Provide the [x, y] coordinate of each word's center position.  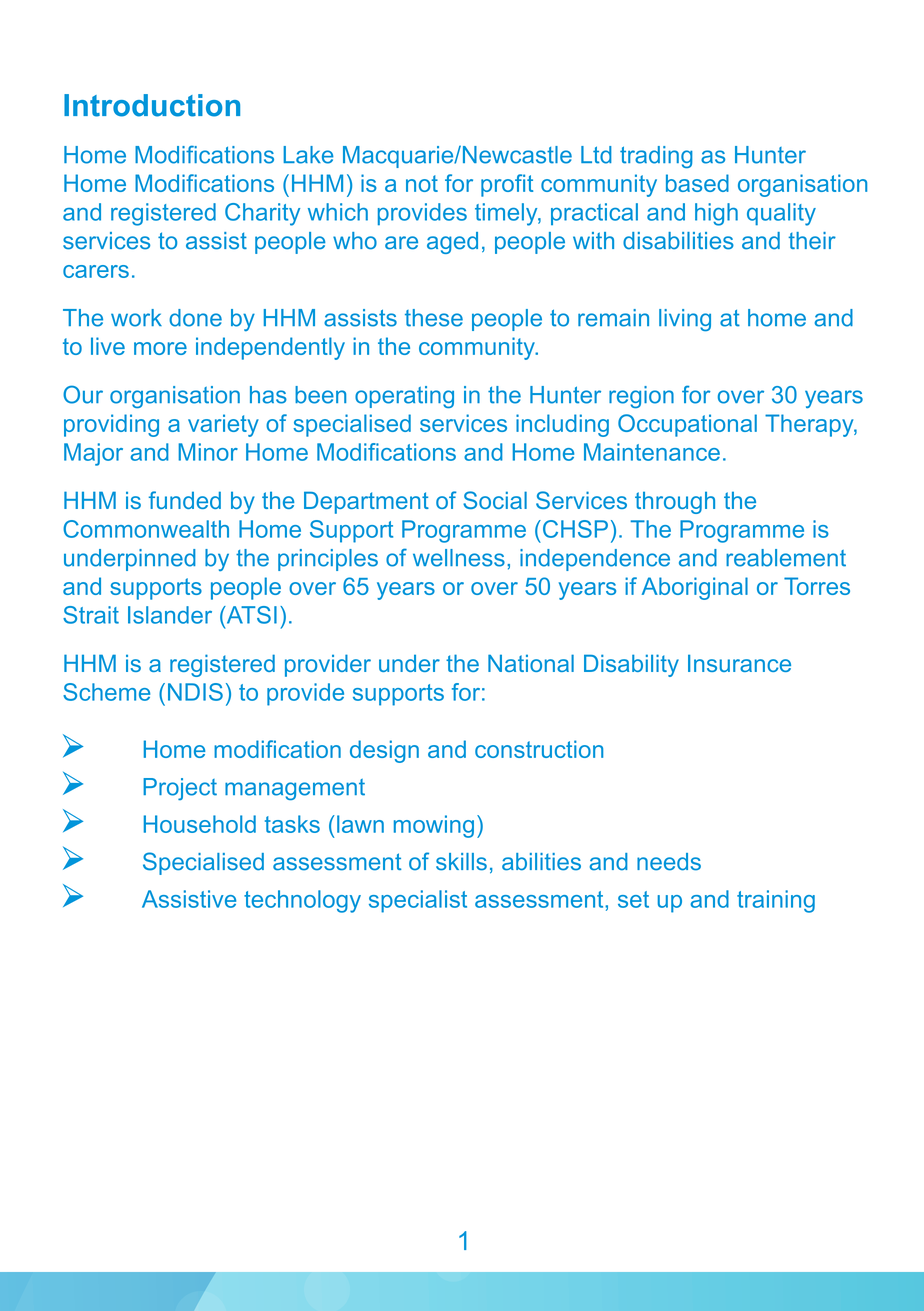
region [641, 397]
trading [656, 157]
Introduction [152, 105]
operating [404, 397]
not [422, 183]
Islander [170, 615]
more [160, 348]
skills [461, 862]
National [531, 663]
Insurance [739, 663]
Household [200, 824]
